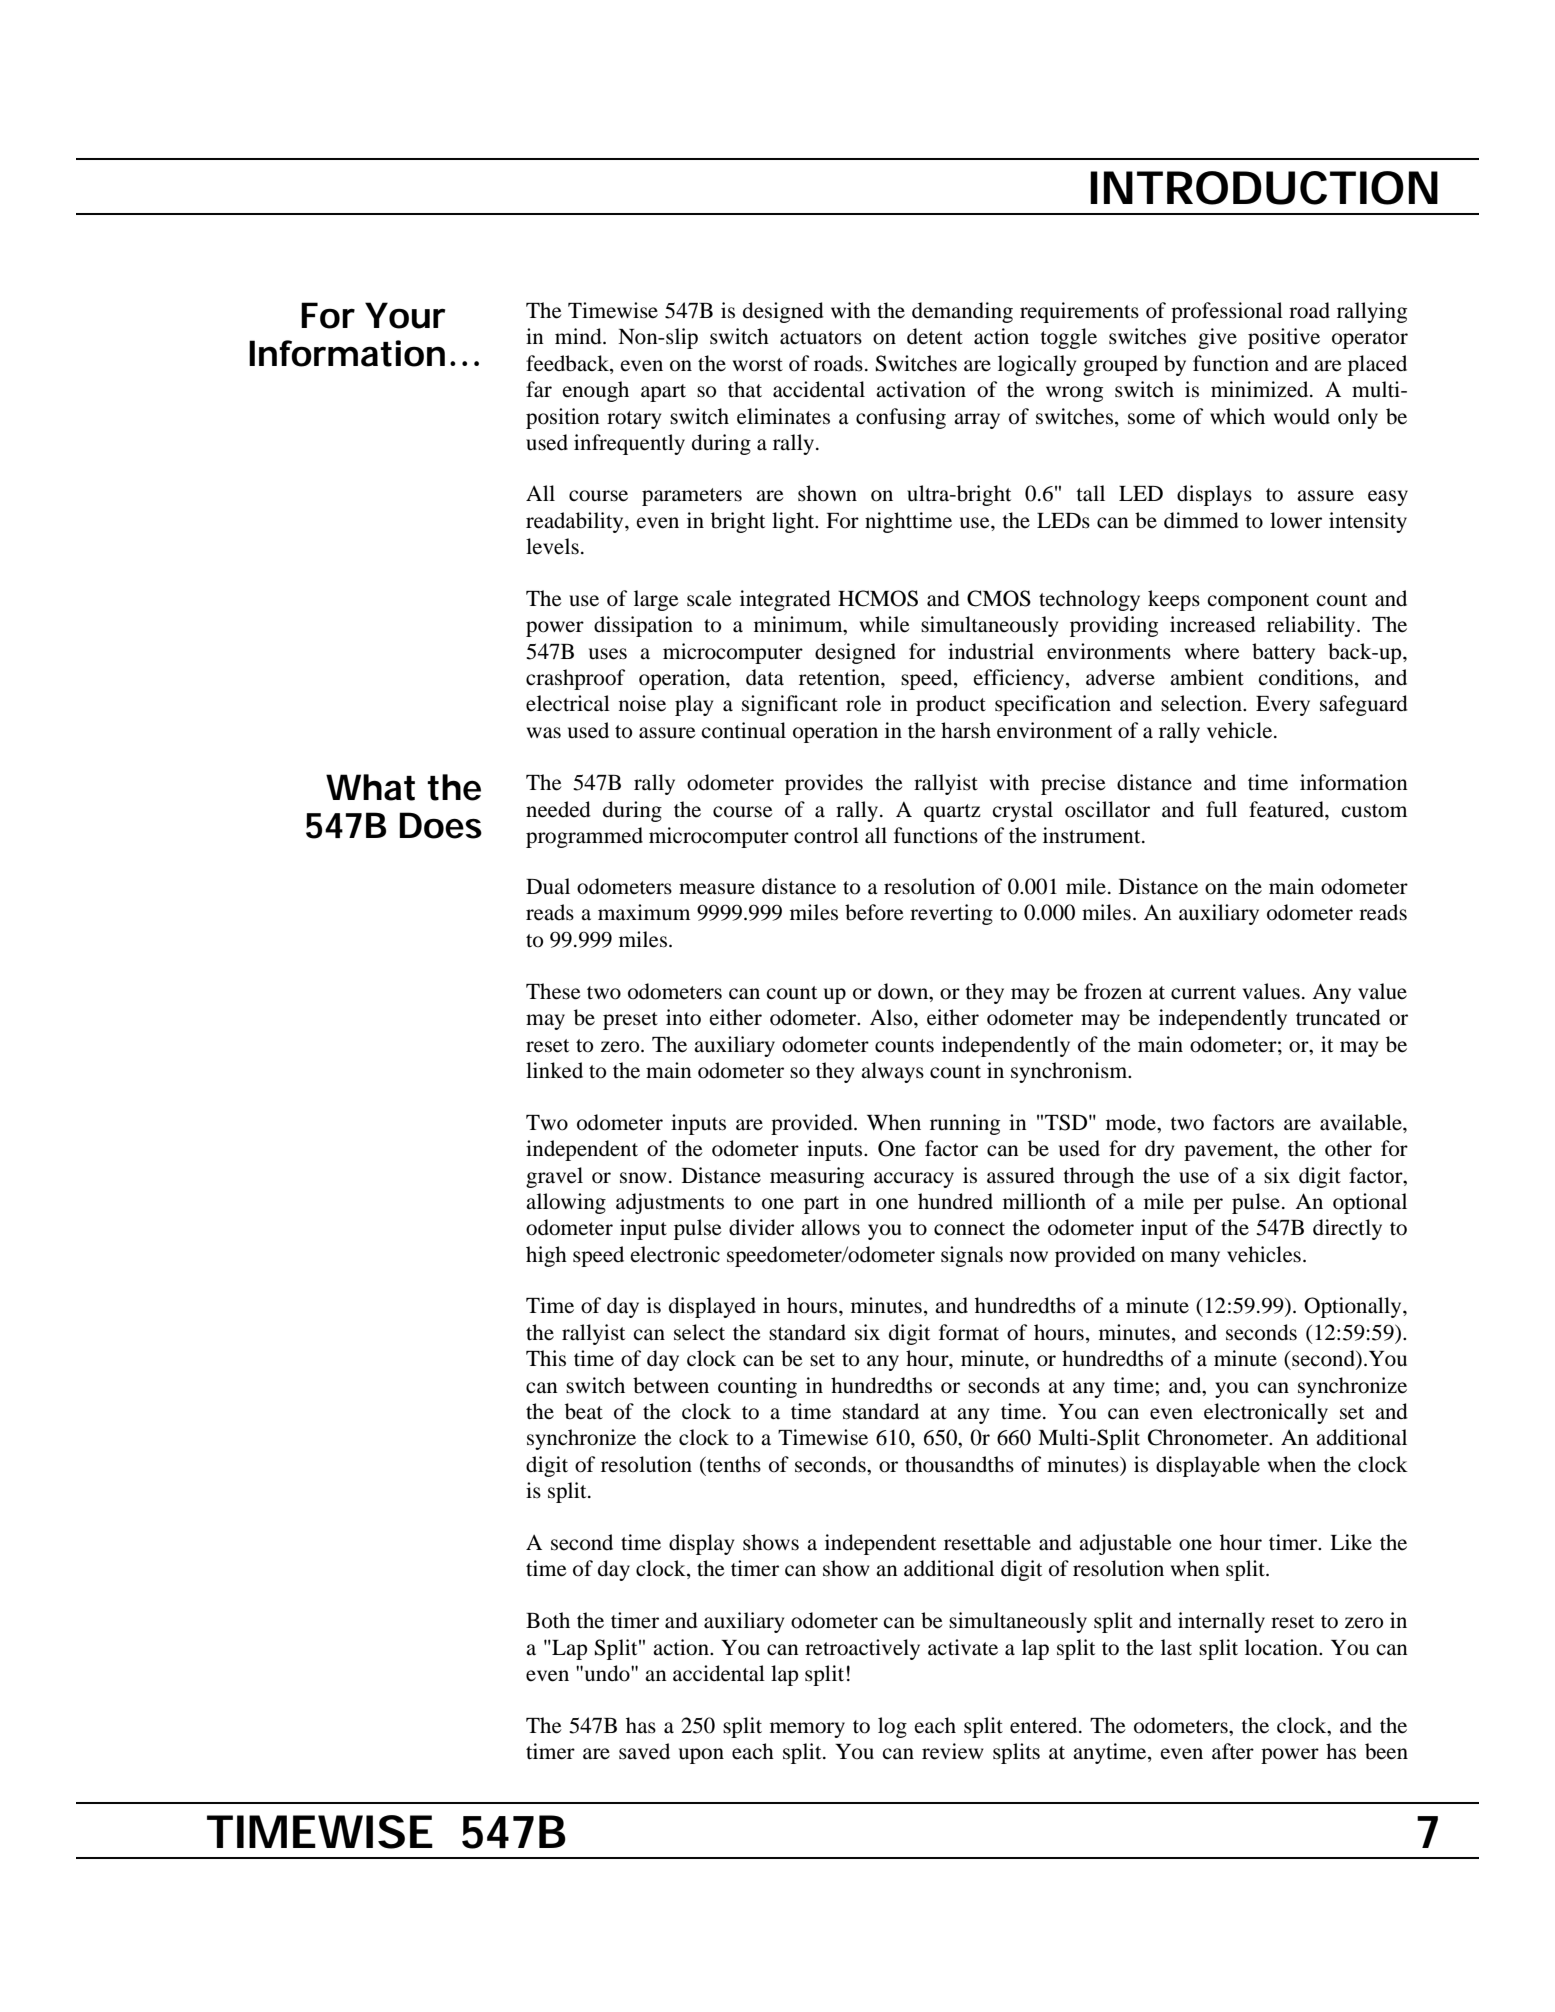 This screenshot has height=2012, width=1555. What do you see at coordinates (1284, 338) in the screenshot?
I see `positive` at bounding box center [1284, 338].
